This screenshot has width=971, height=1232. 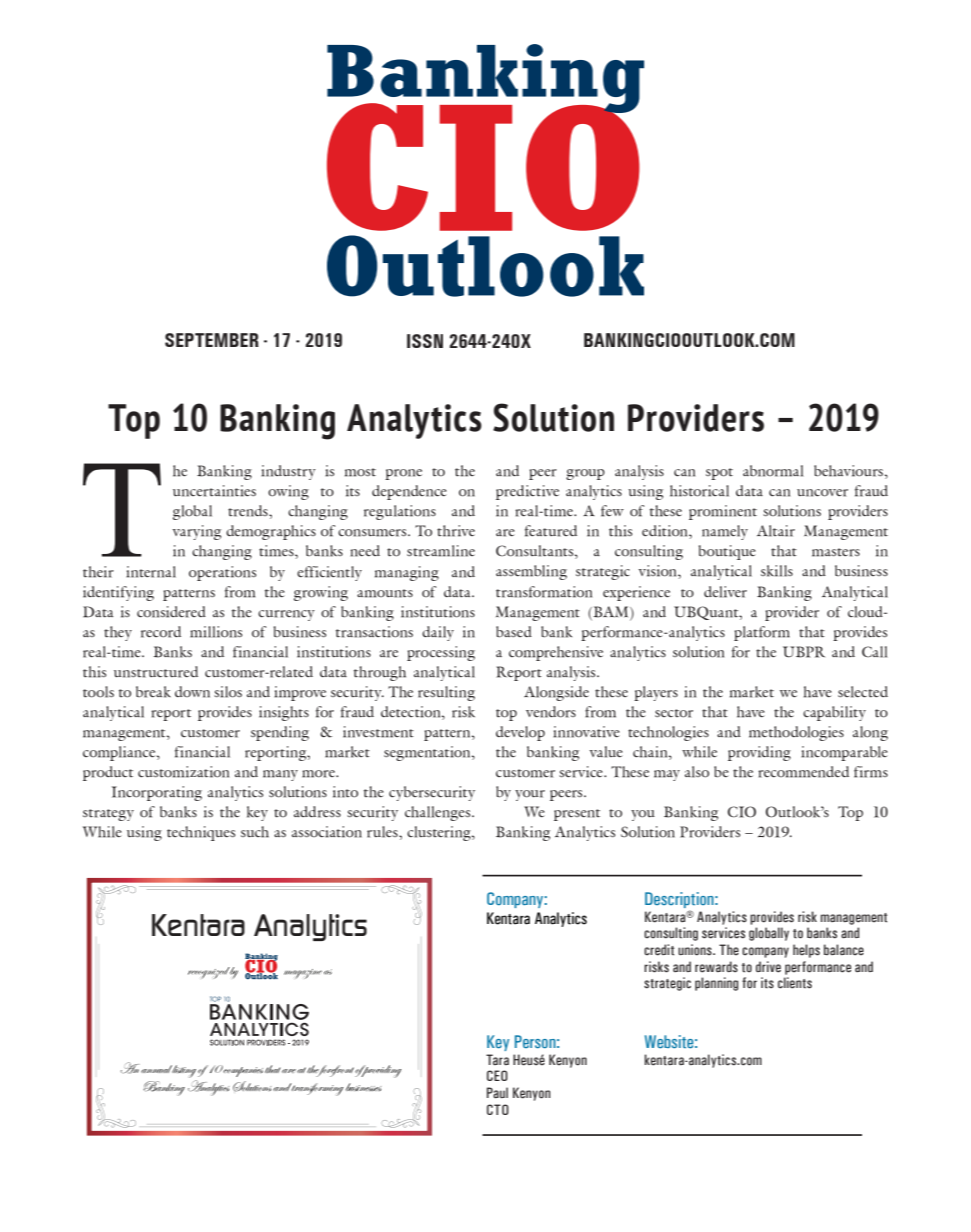 What do you see at coordinates (795, 983) in the screenshot?
I see `clients` at bounding box center [795, 983].
